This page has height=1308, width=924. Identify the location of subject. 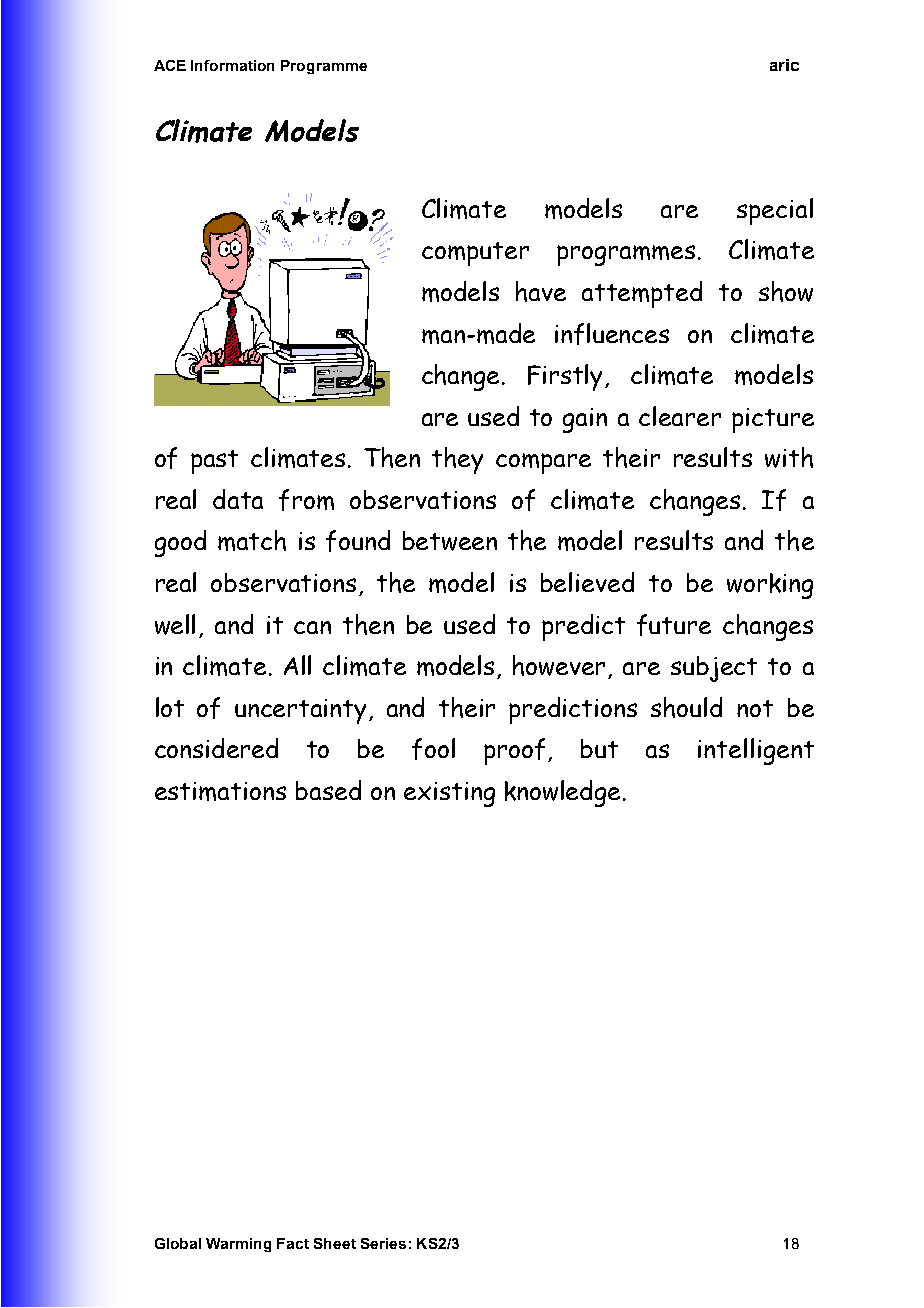
(714, 669).
